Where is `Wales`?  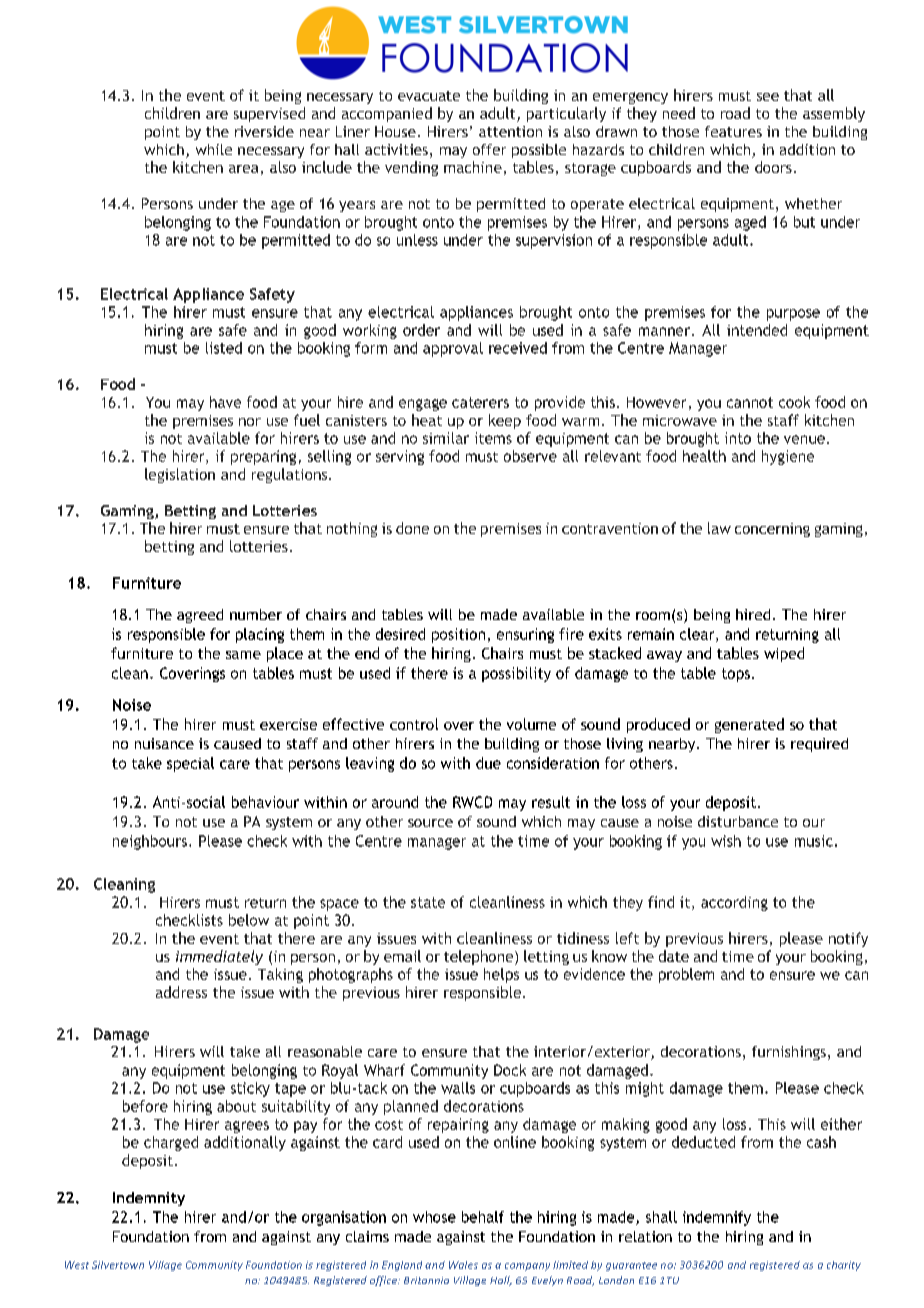 Wales is located at coordinates (463, 1265).
